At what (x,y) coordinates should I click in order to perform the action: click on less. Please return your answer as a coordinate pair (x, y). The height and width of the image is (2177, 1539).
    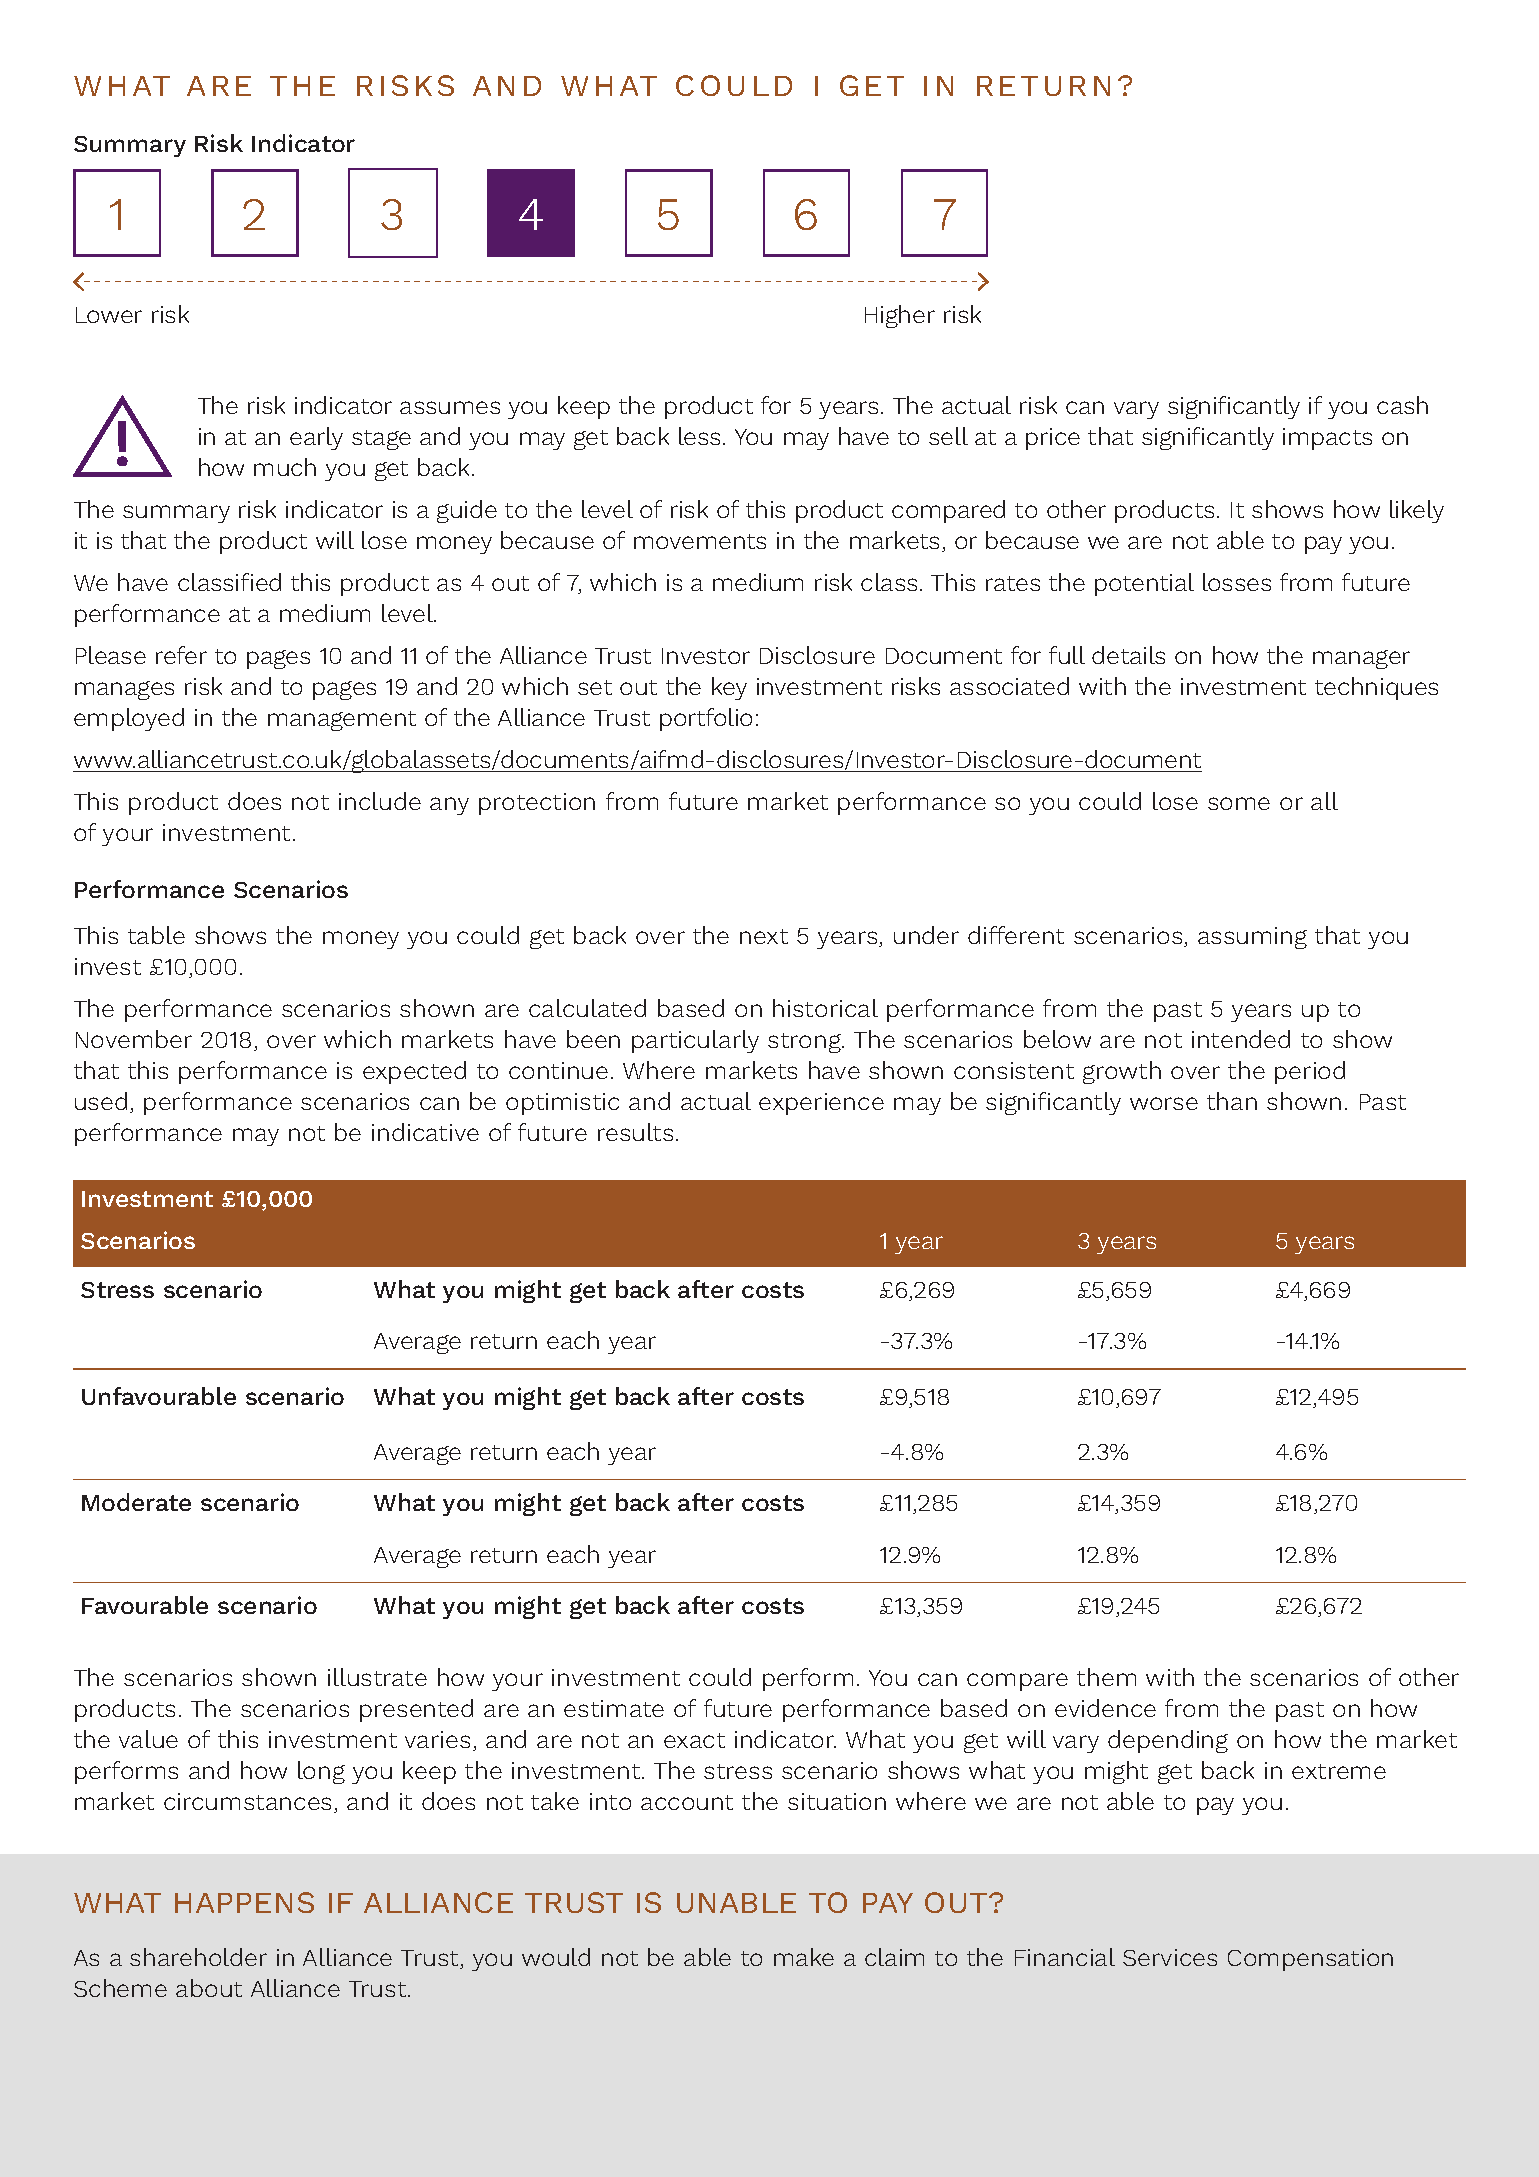
    Looking at the image, I should click on (699, 436).
